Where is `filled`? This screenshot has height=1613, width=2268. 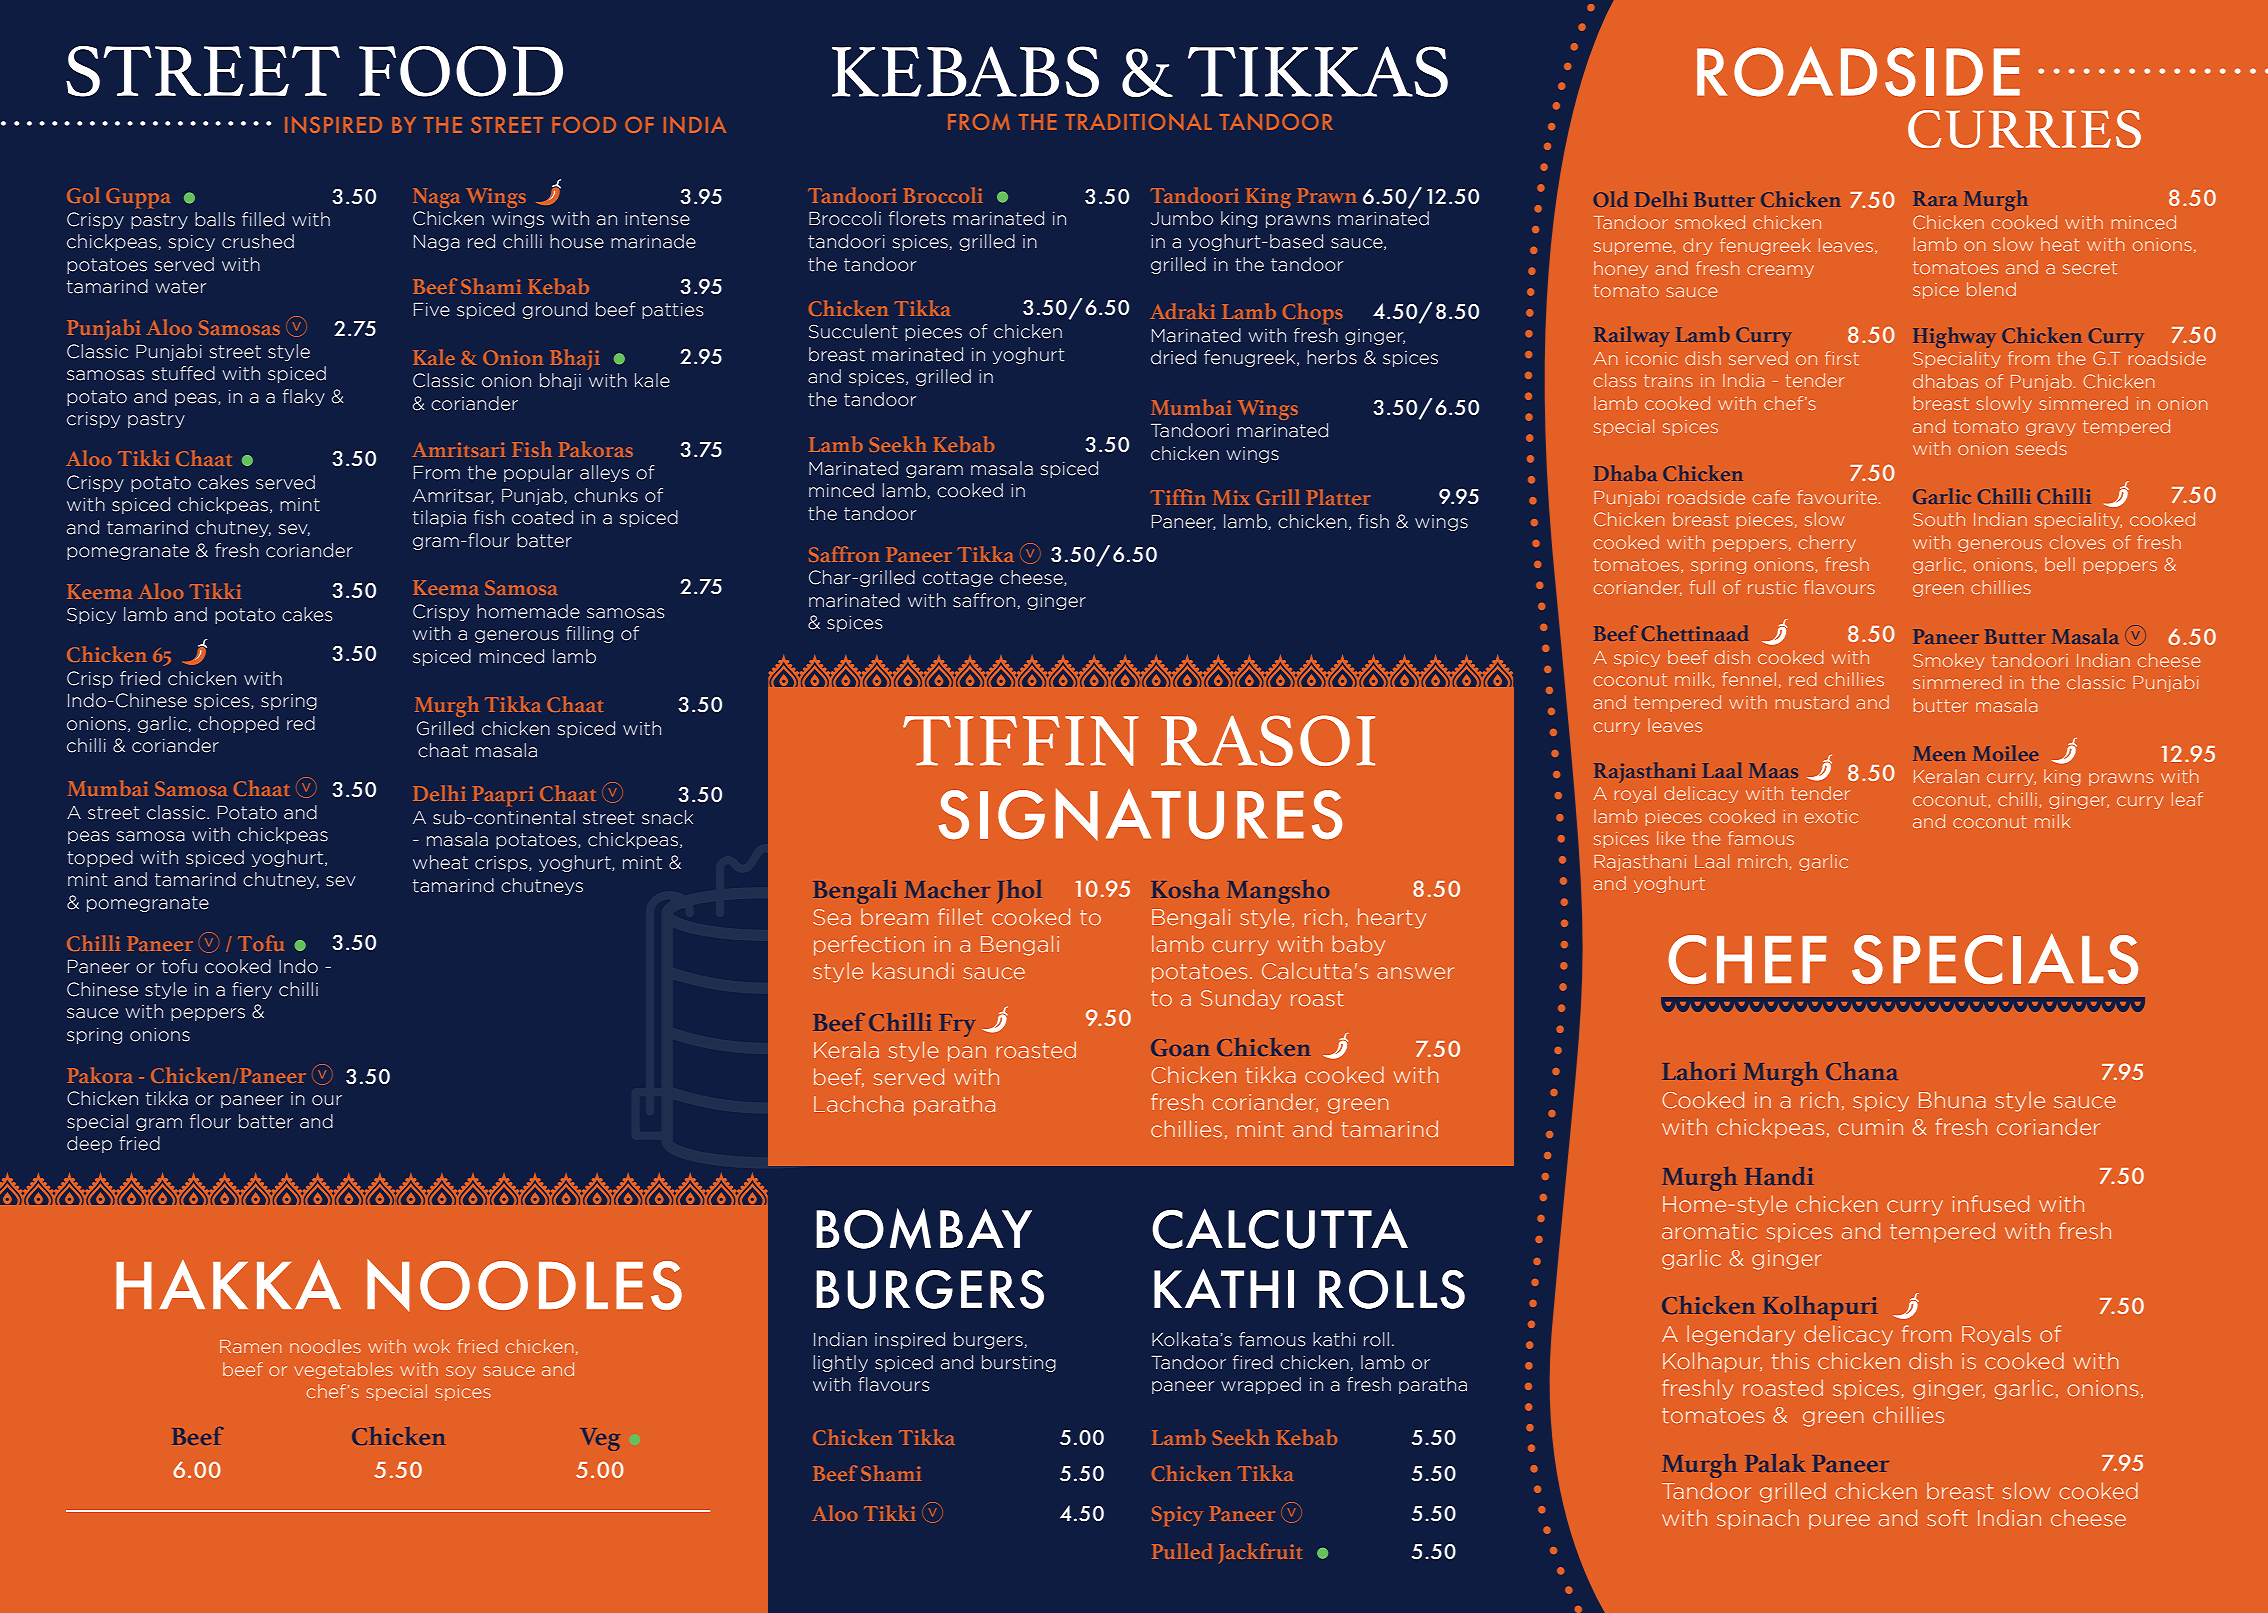
filled is located at coordinates (263, 219).
